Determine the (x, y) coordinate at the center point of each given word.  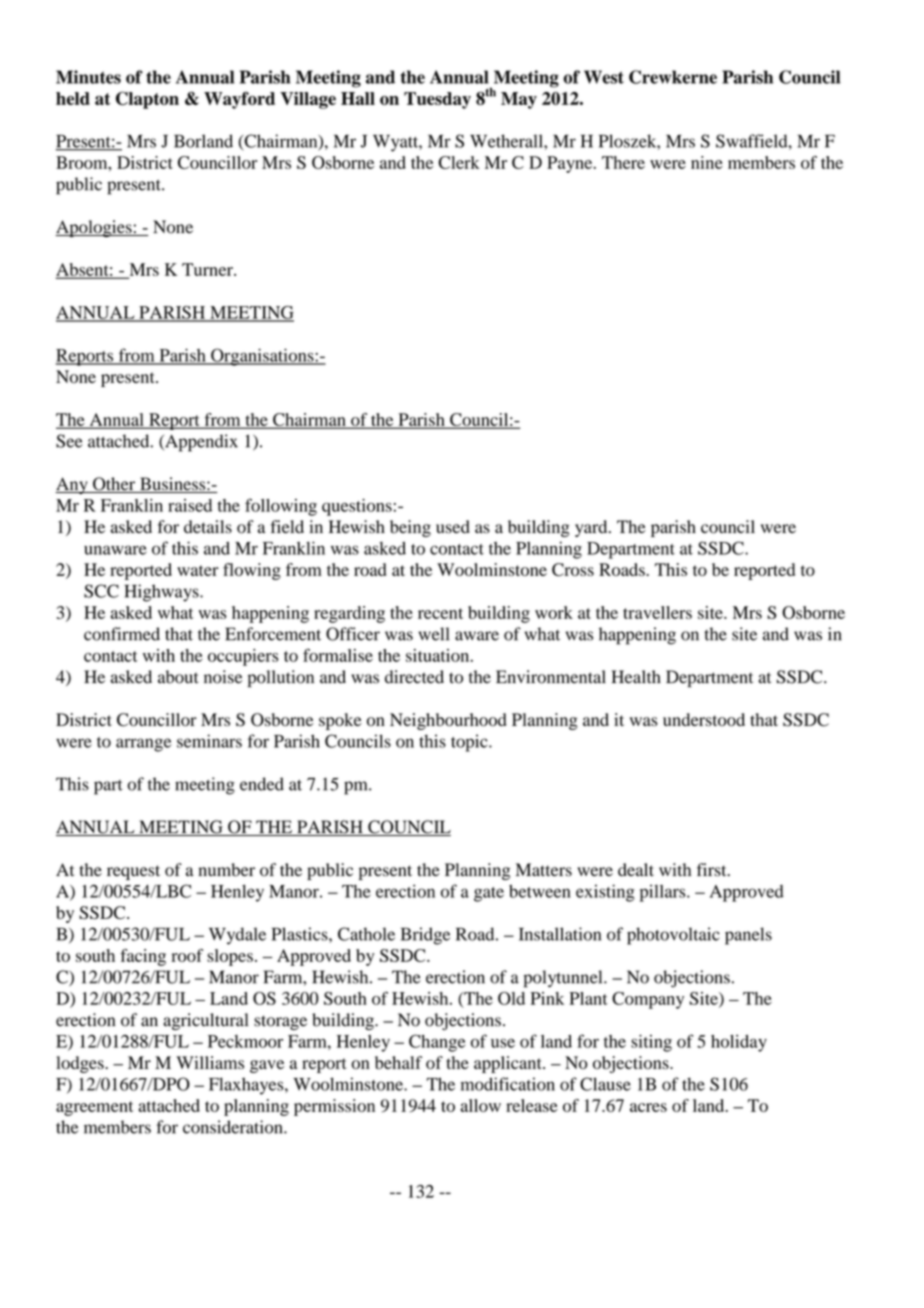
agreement (94, 1108)
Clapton (147, 100)
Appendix (200, 443)
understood (704, 719)
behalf (398, 1062)
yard (592, 528)
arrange (143, 745)
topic (470, 743)
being (410, 528)
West (604, 77)
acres (648, 1107)
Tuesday (437, 100)
